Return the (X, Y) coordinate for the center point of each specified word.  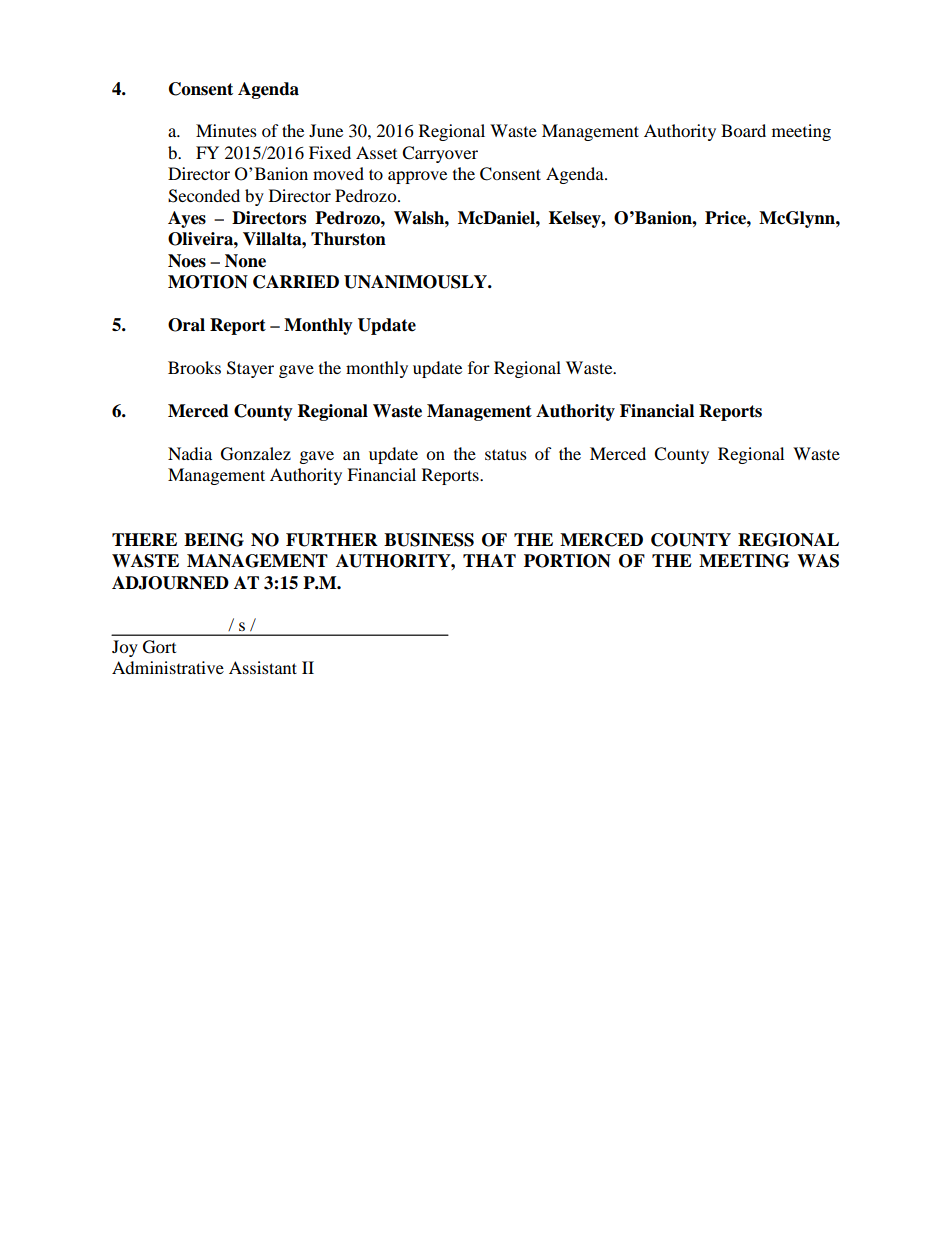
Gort (159, 647)
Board (743, 130)
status (506, 454)
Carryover (440, 154)
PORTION (567, 561)
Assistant (263, 667)
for (479, 367)
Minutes (226, 130)
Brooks (194, 367)
